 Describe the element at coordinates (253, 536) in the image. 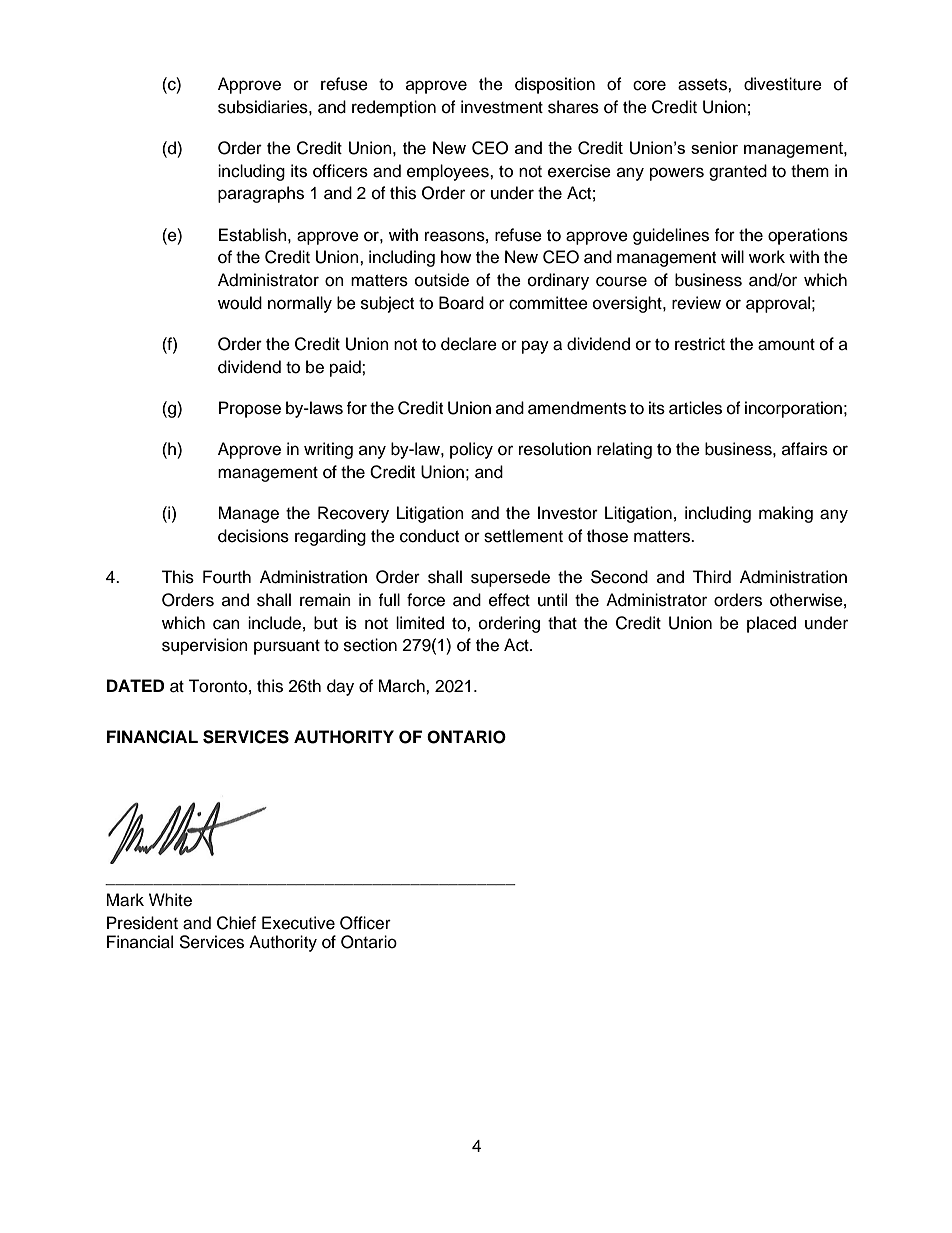

I see `decisions` at that location.
